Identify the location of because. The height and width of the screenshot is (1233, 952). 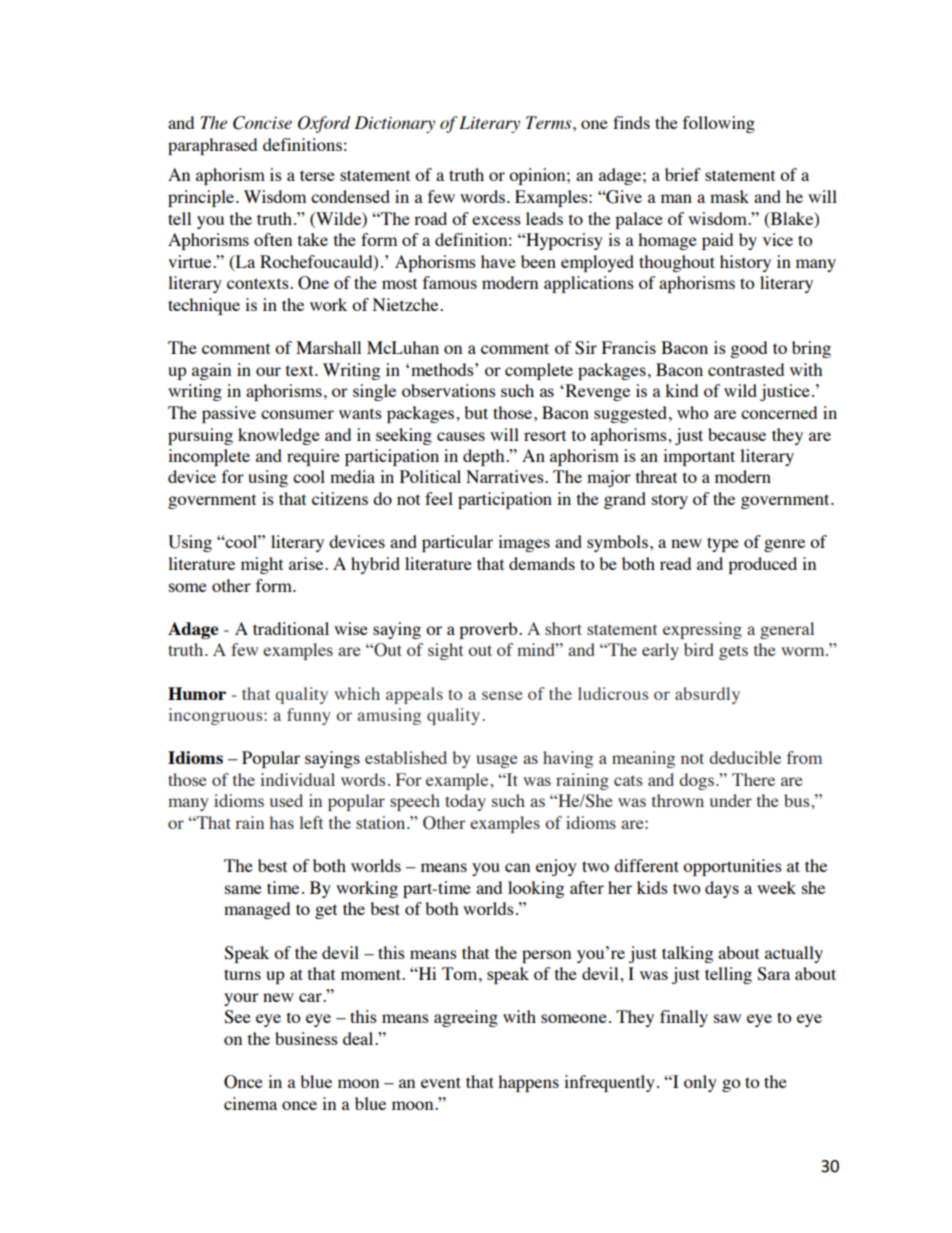
(737, 434).
